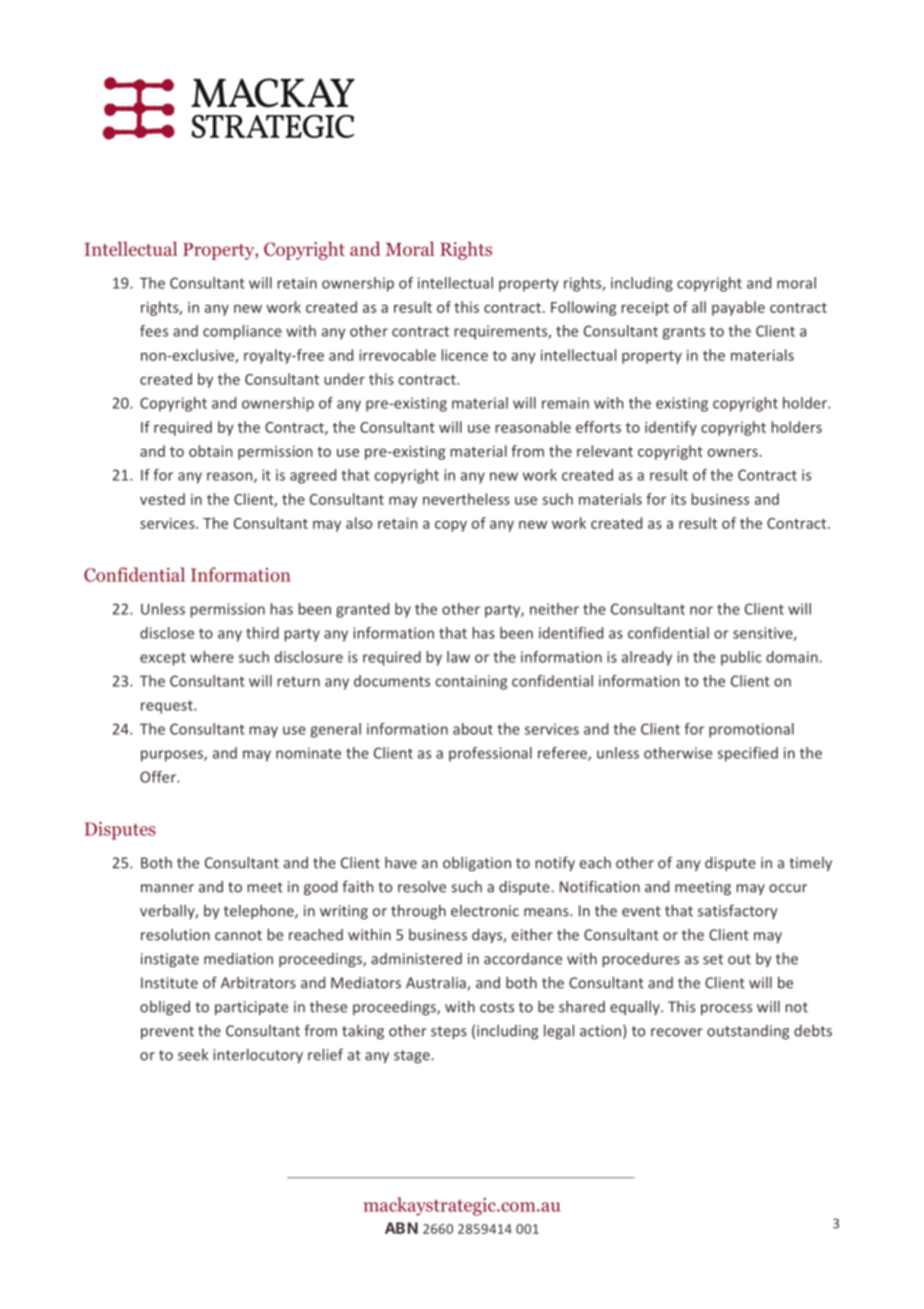  I want to click on professional, so click(490, 754).
